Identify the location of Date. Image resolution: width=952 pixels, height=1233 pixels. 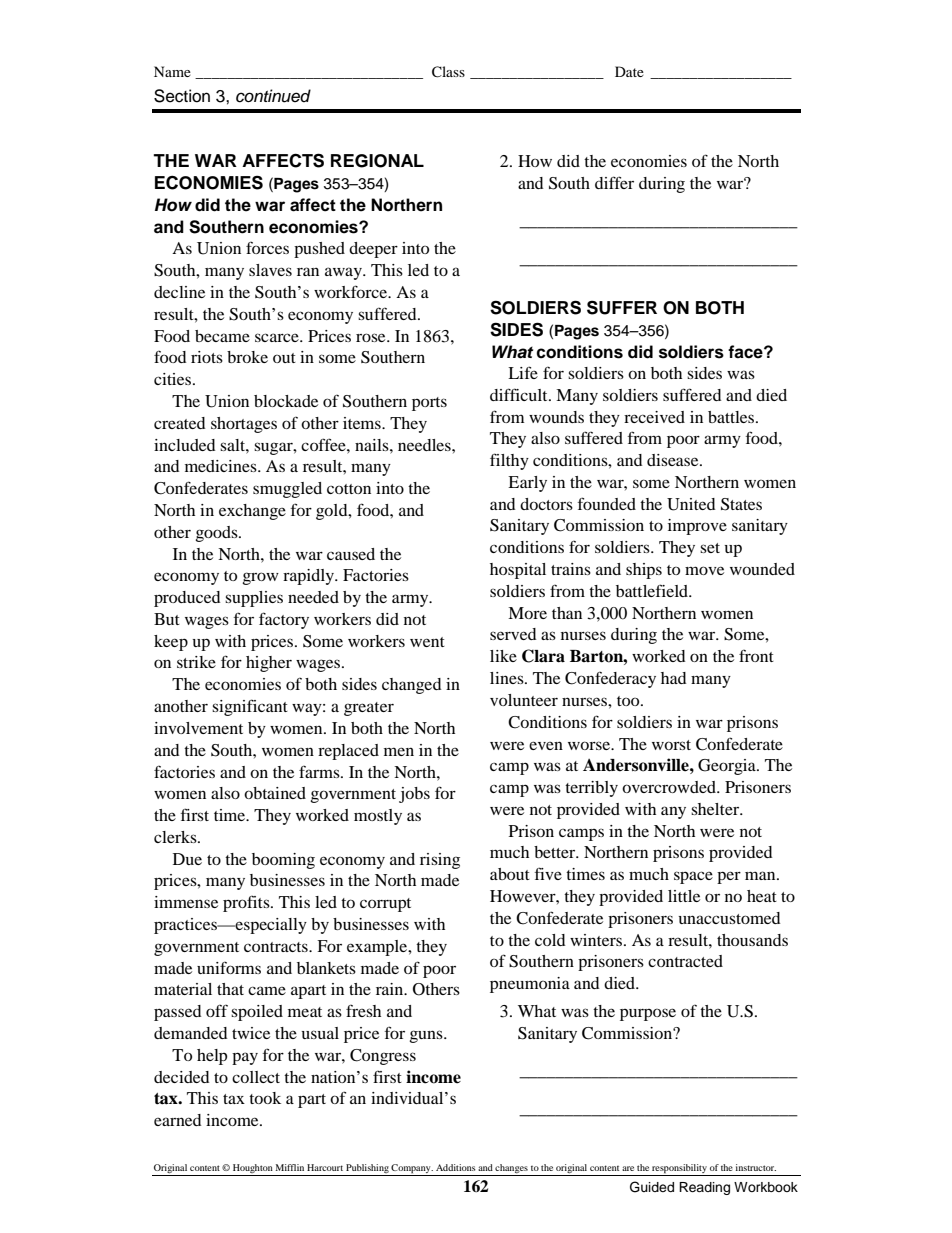
(629, 71).
